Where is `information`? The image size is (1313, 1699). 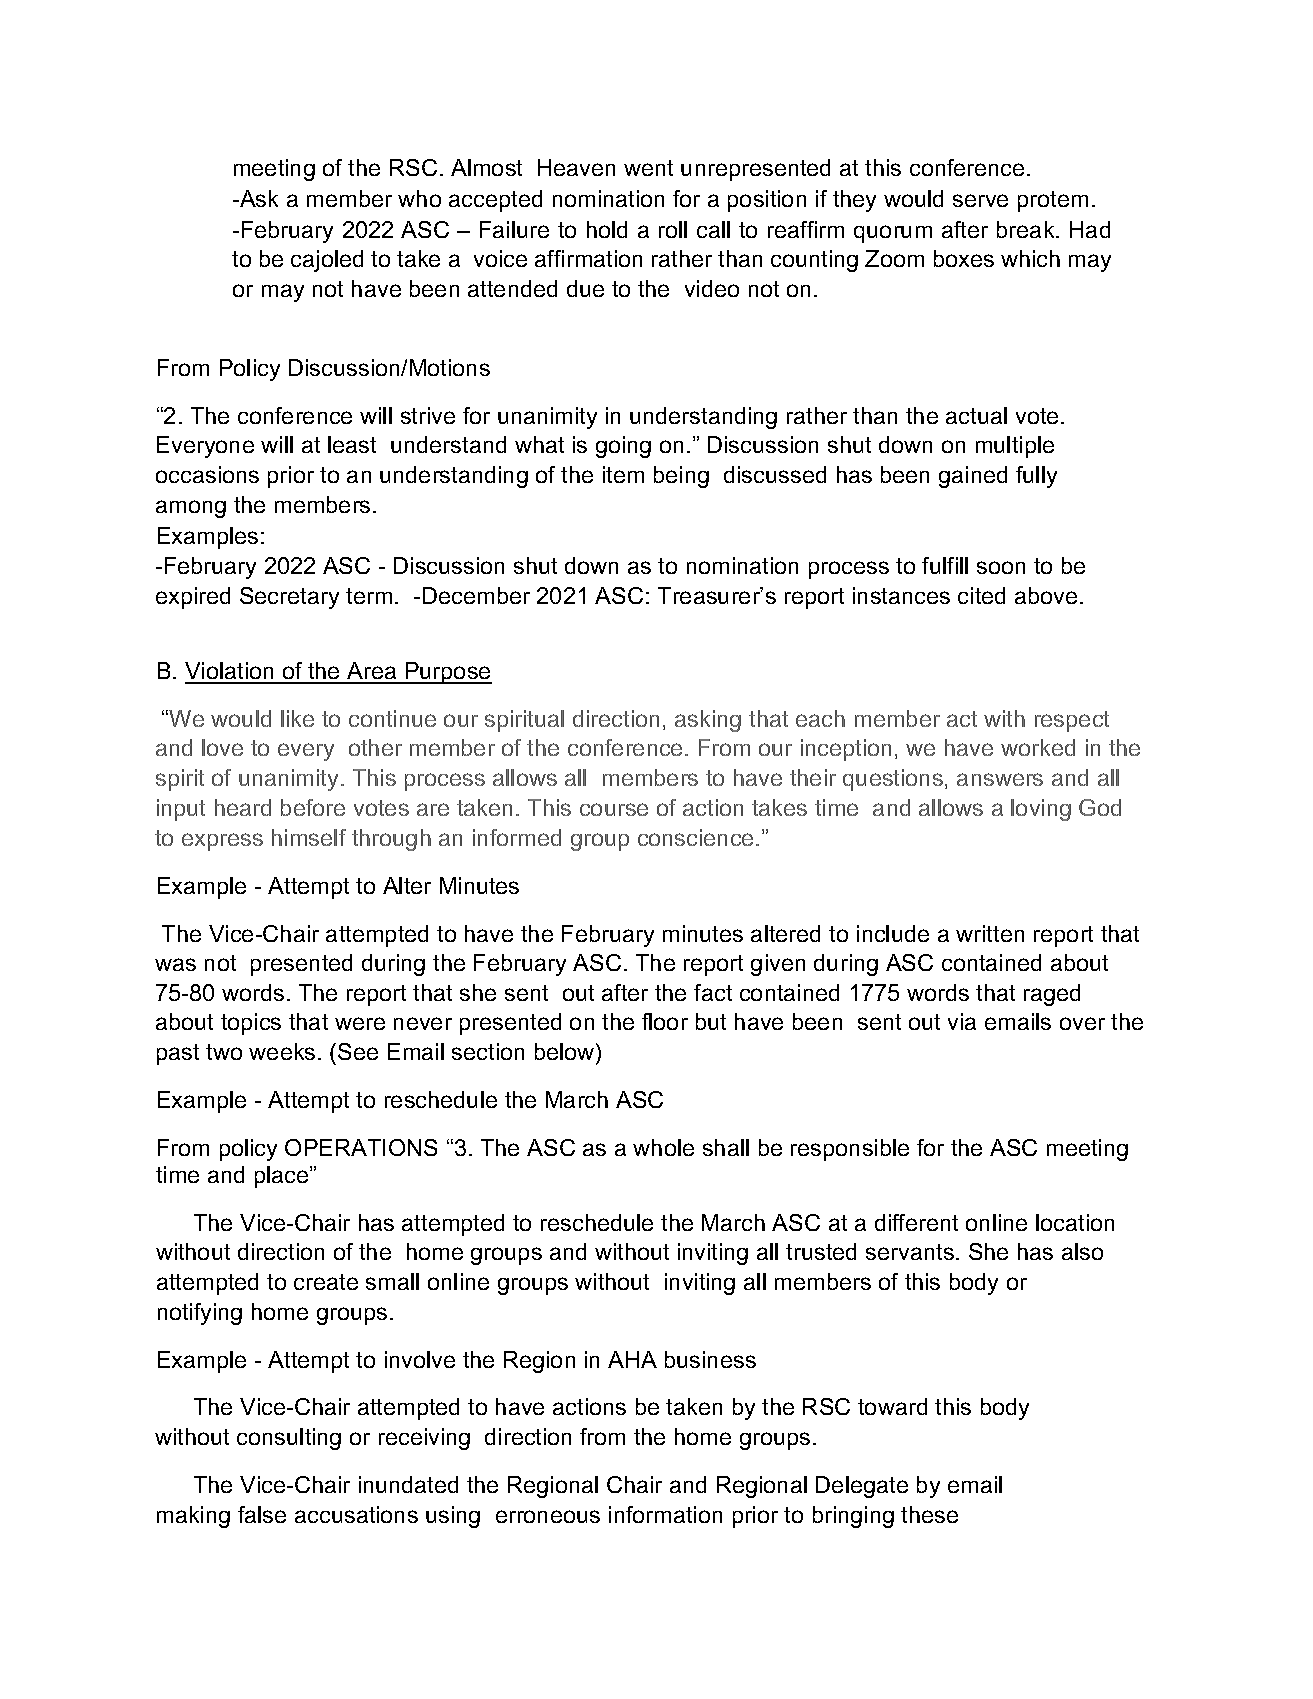
information is located at coordinates (665, 1514).
